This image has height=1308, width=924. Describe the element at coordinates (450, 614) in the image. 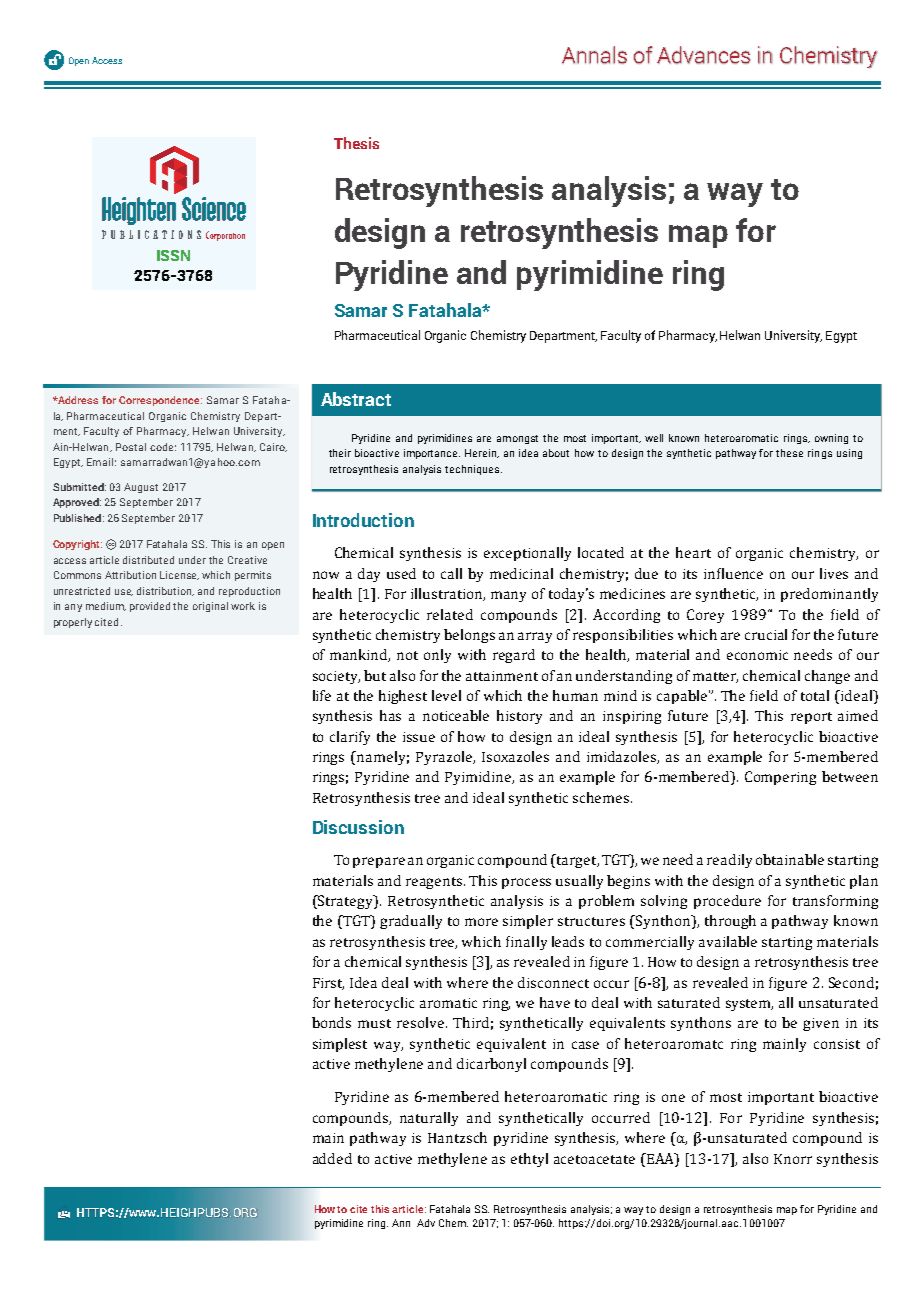

I see `related` at that location.
